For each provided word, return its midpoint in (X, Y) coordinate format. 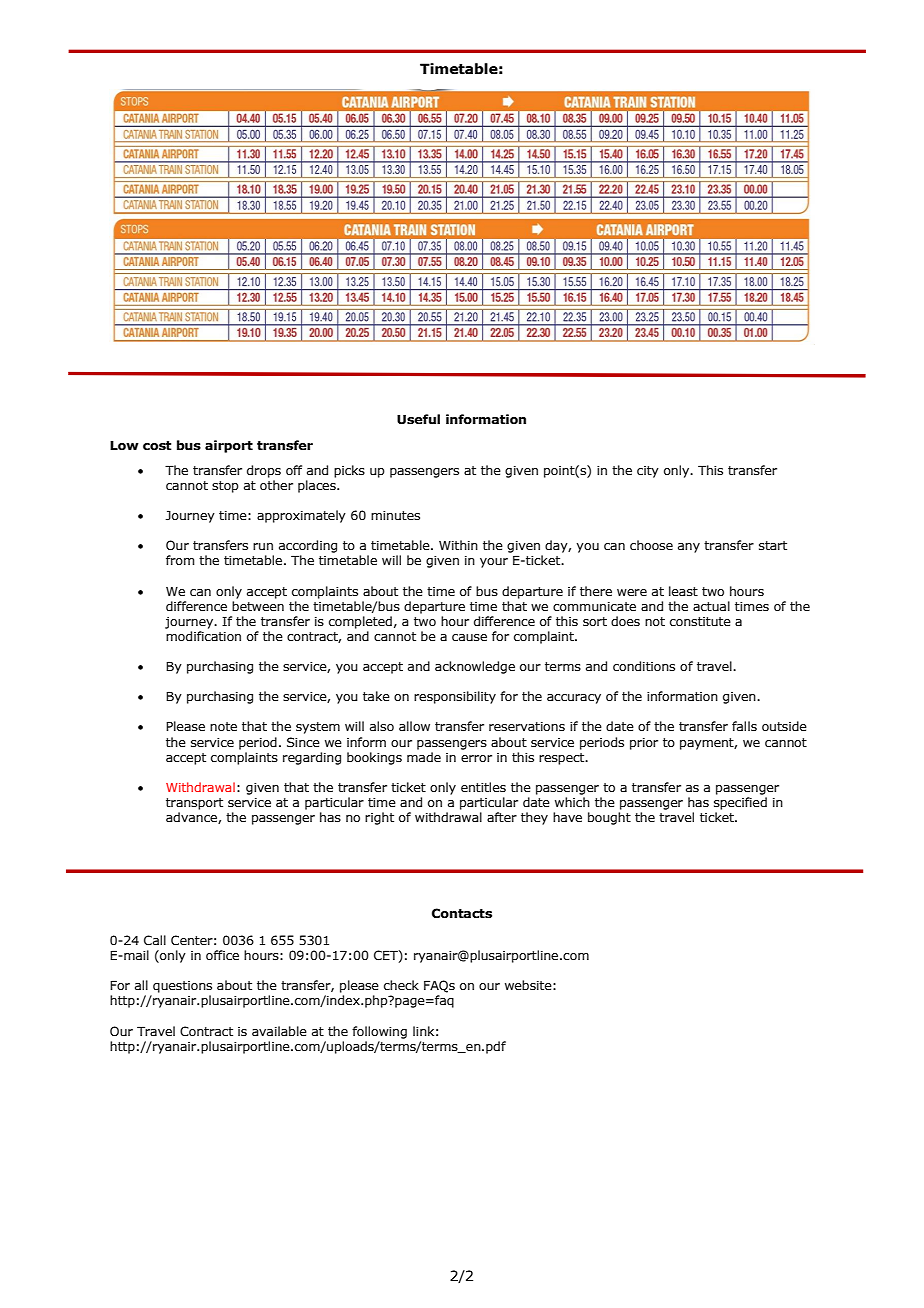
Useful (418, 419)
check (401, 985)
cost (157, 446)
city (648, 472)
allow (414, 726)
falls (744, 726)
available (279, 1031)
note (223, 726)
